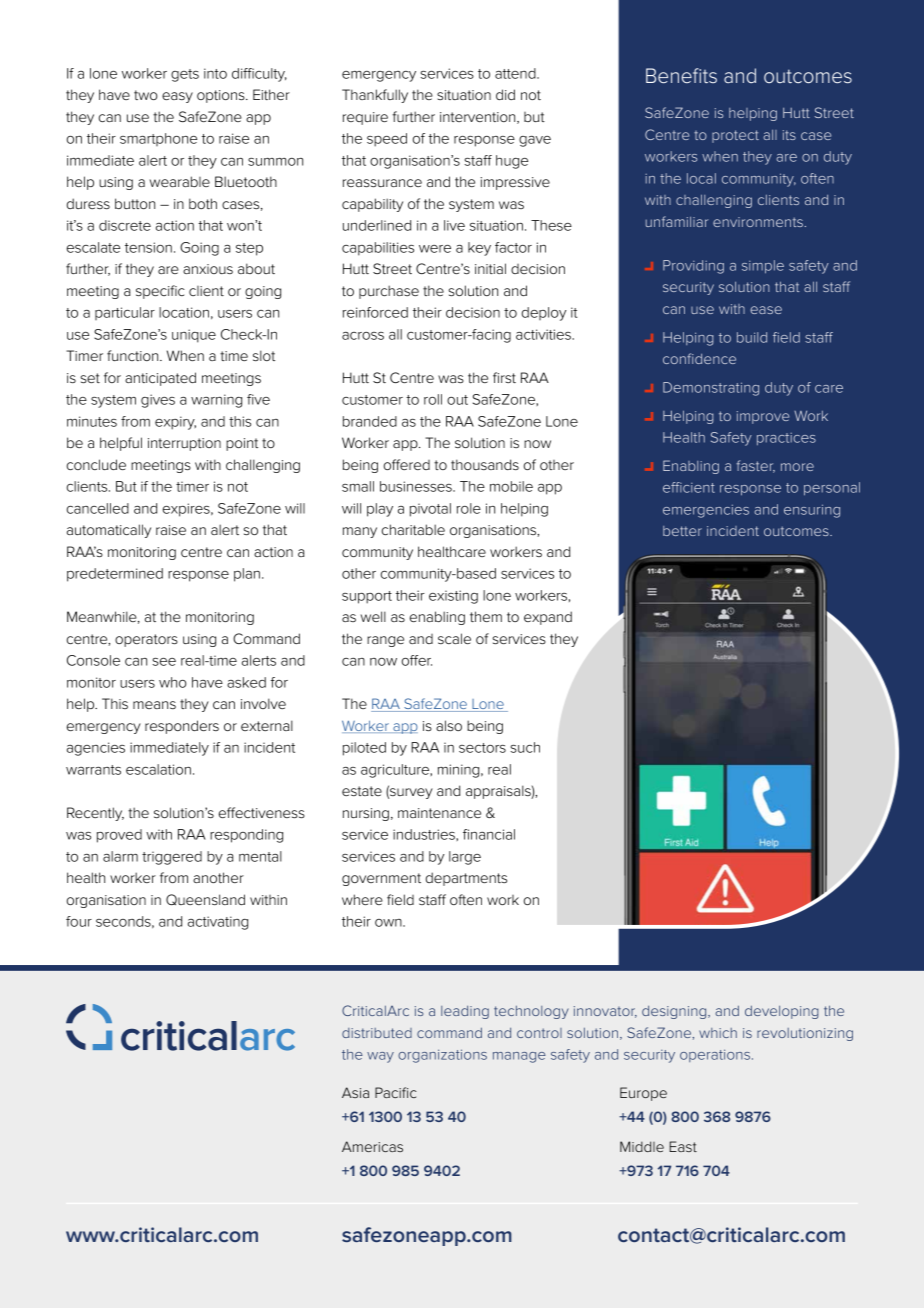 The height and width of the screenshot is (1308, 924). What do you see at coordinates (469, 508) in the screenshot?
I see `role` at bounding box center [469, 508].
